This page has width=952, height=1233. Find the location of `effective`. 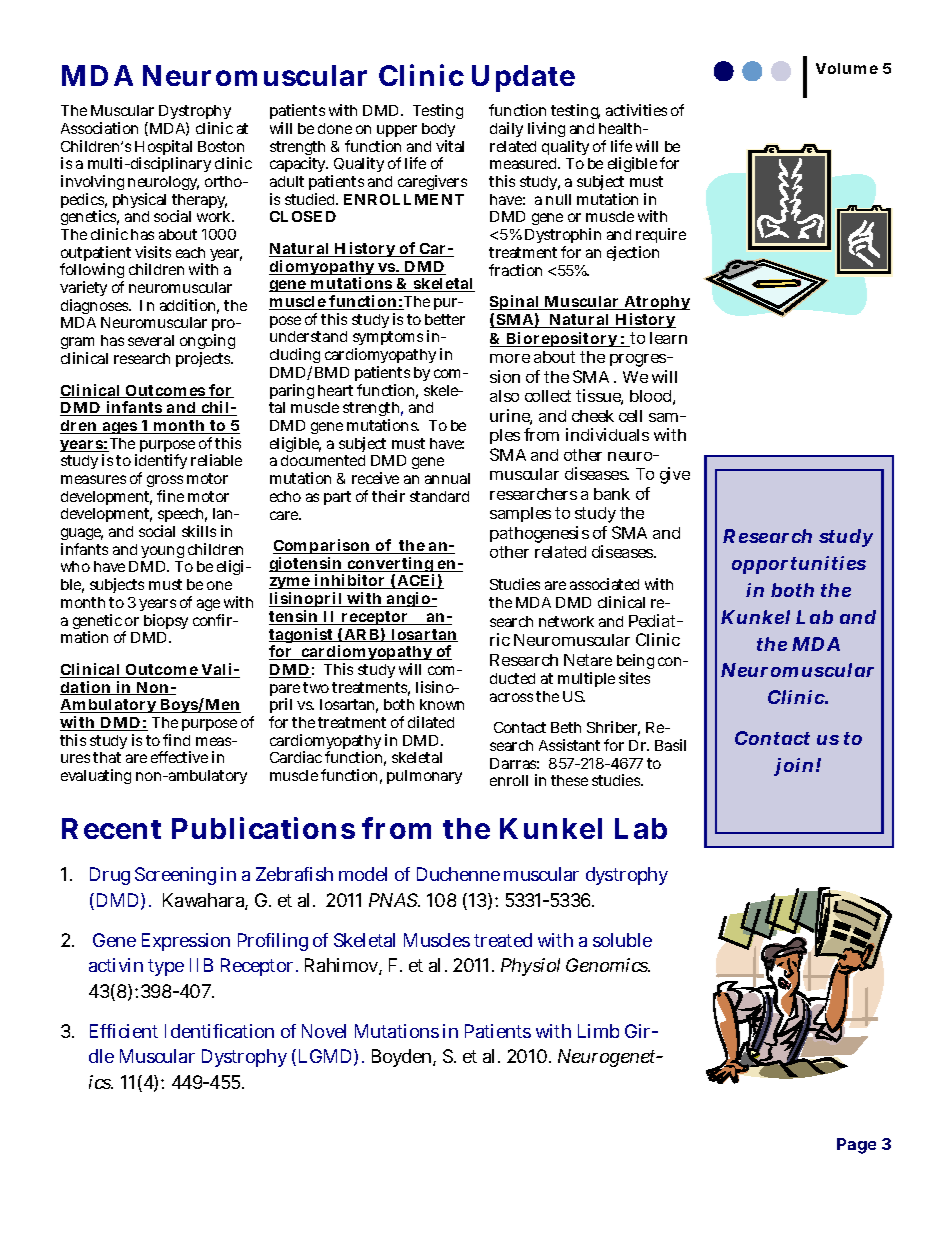

effective is located at coordinates (179, 757).
